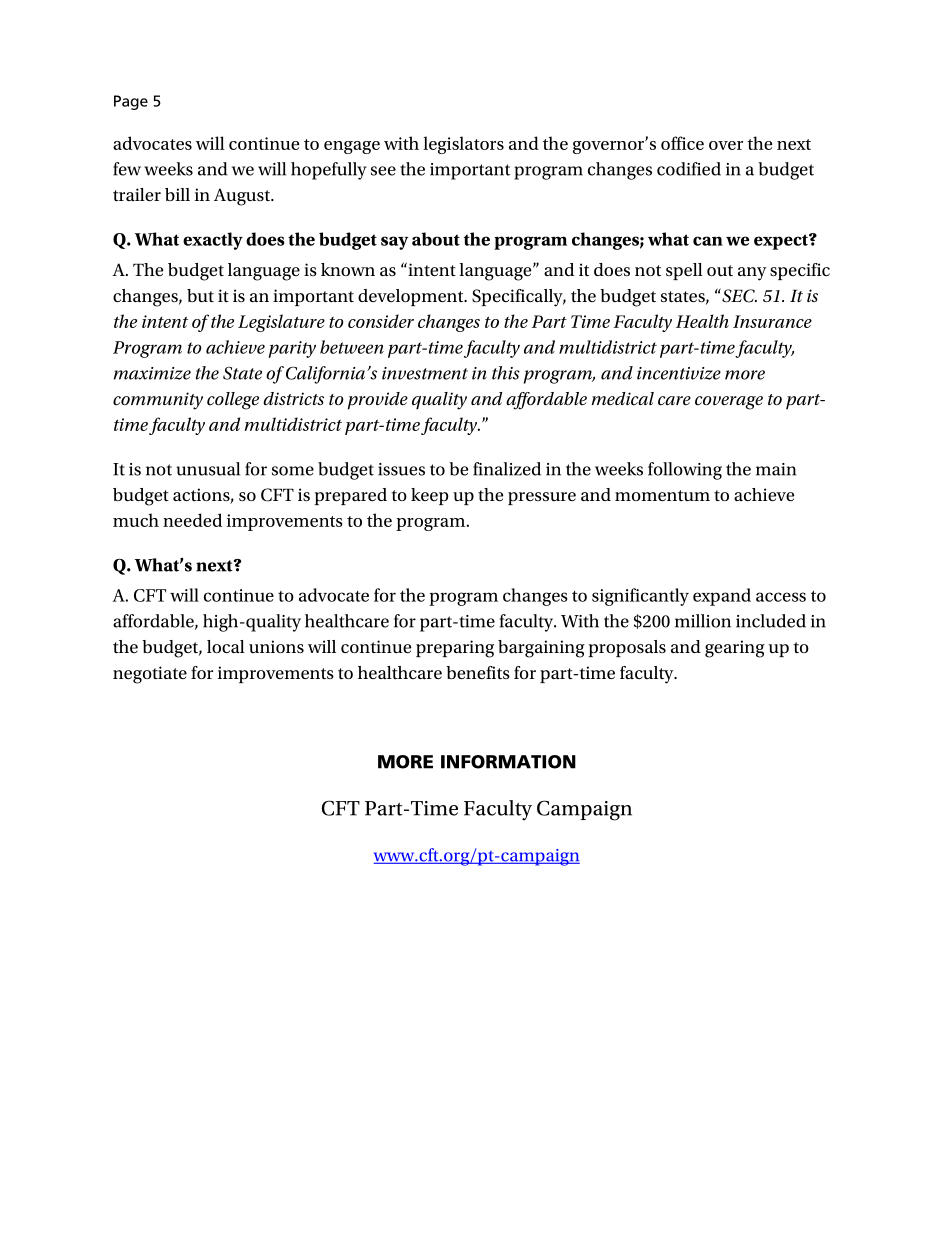 The width and height of the document is (952, 1233). I want to click on office, so click(682, 143).
